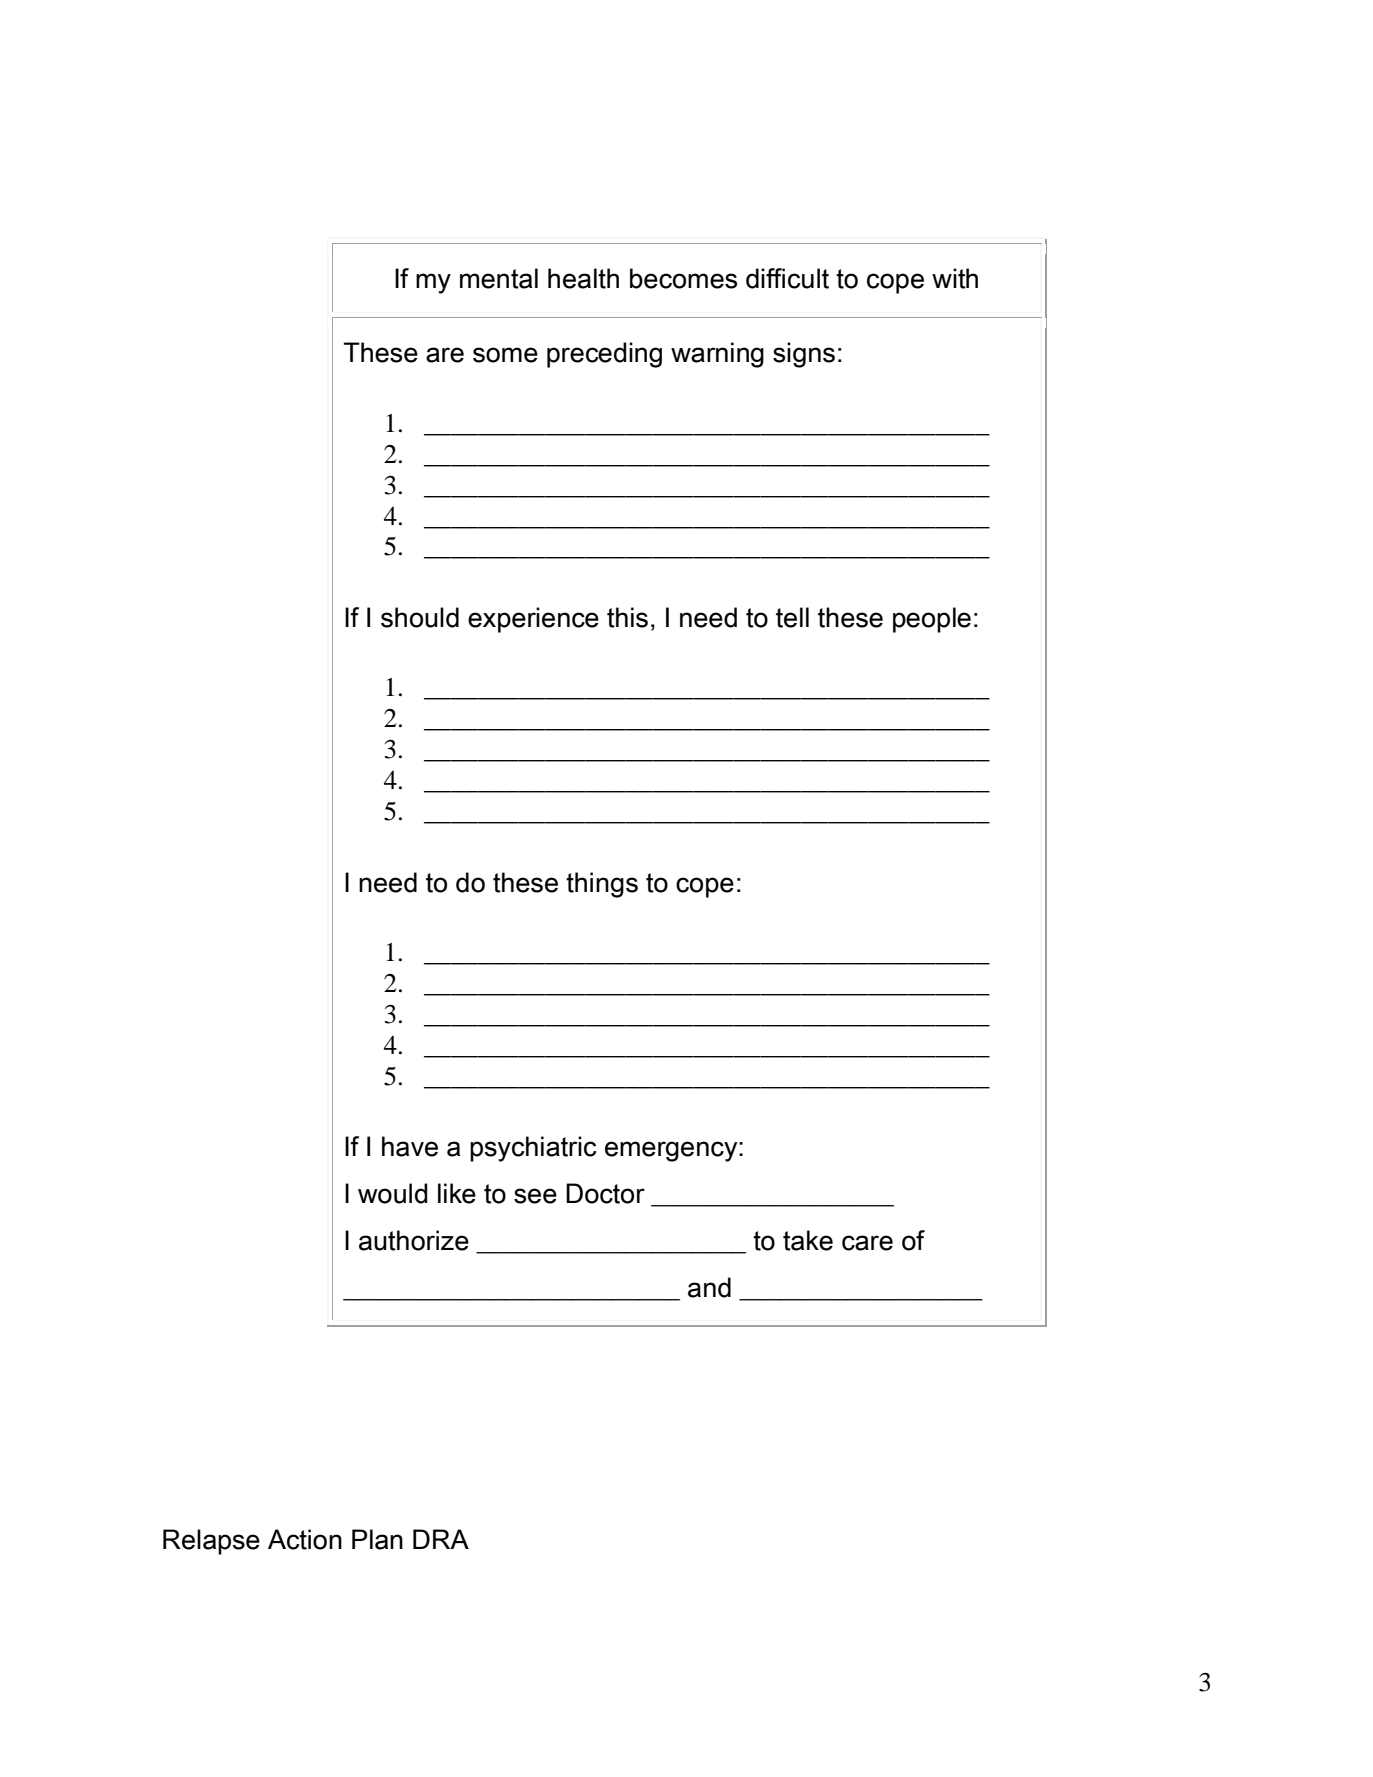  Describe the element at coordinates (867, 1243) in the page. I see `care` at that location.
